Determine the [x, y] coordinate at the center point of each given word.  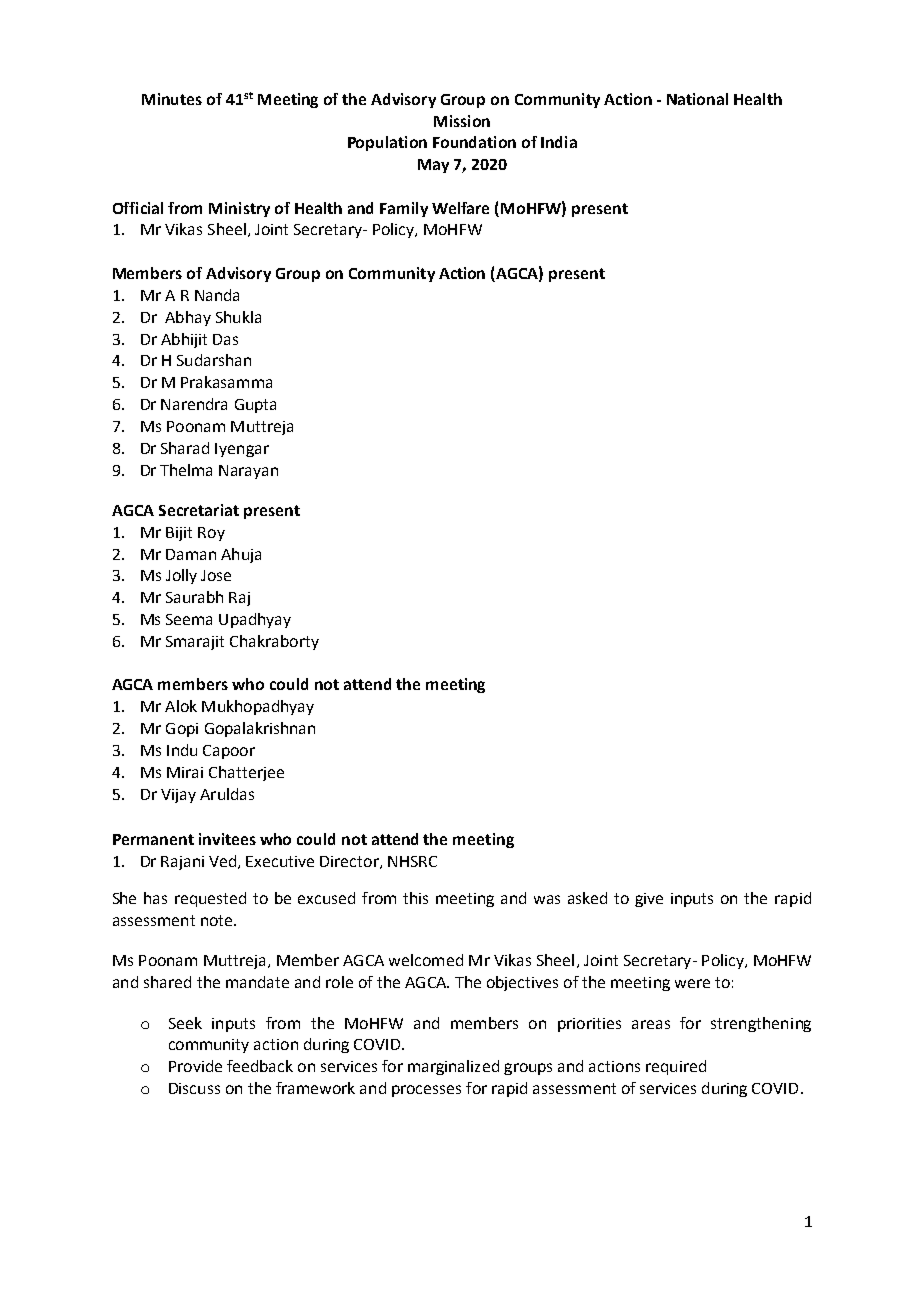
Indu [182, 750]
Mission [462, 121]
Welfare [460, 208]
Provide [195, 1066]
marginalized [453, 1067]
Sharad [185, 448]
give [649, 900]
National [697, 99]
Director [350, 862]
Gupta [255, 406]
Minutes [172, 99]
